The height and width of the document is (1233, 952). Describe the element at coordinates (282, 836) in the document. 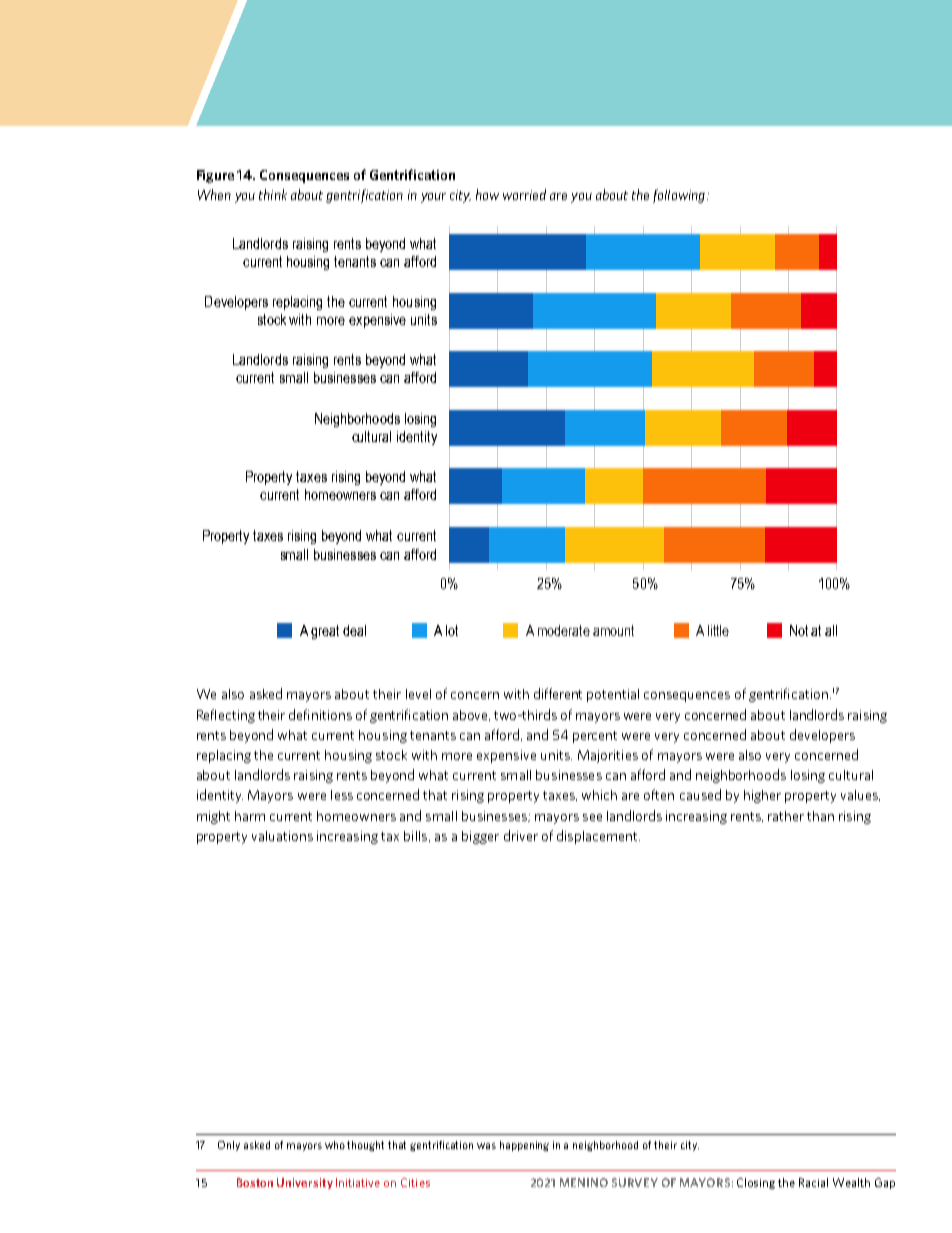

I see `valuations` at that location.
